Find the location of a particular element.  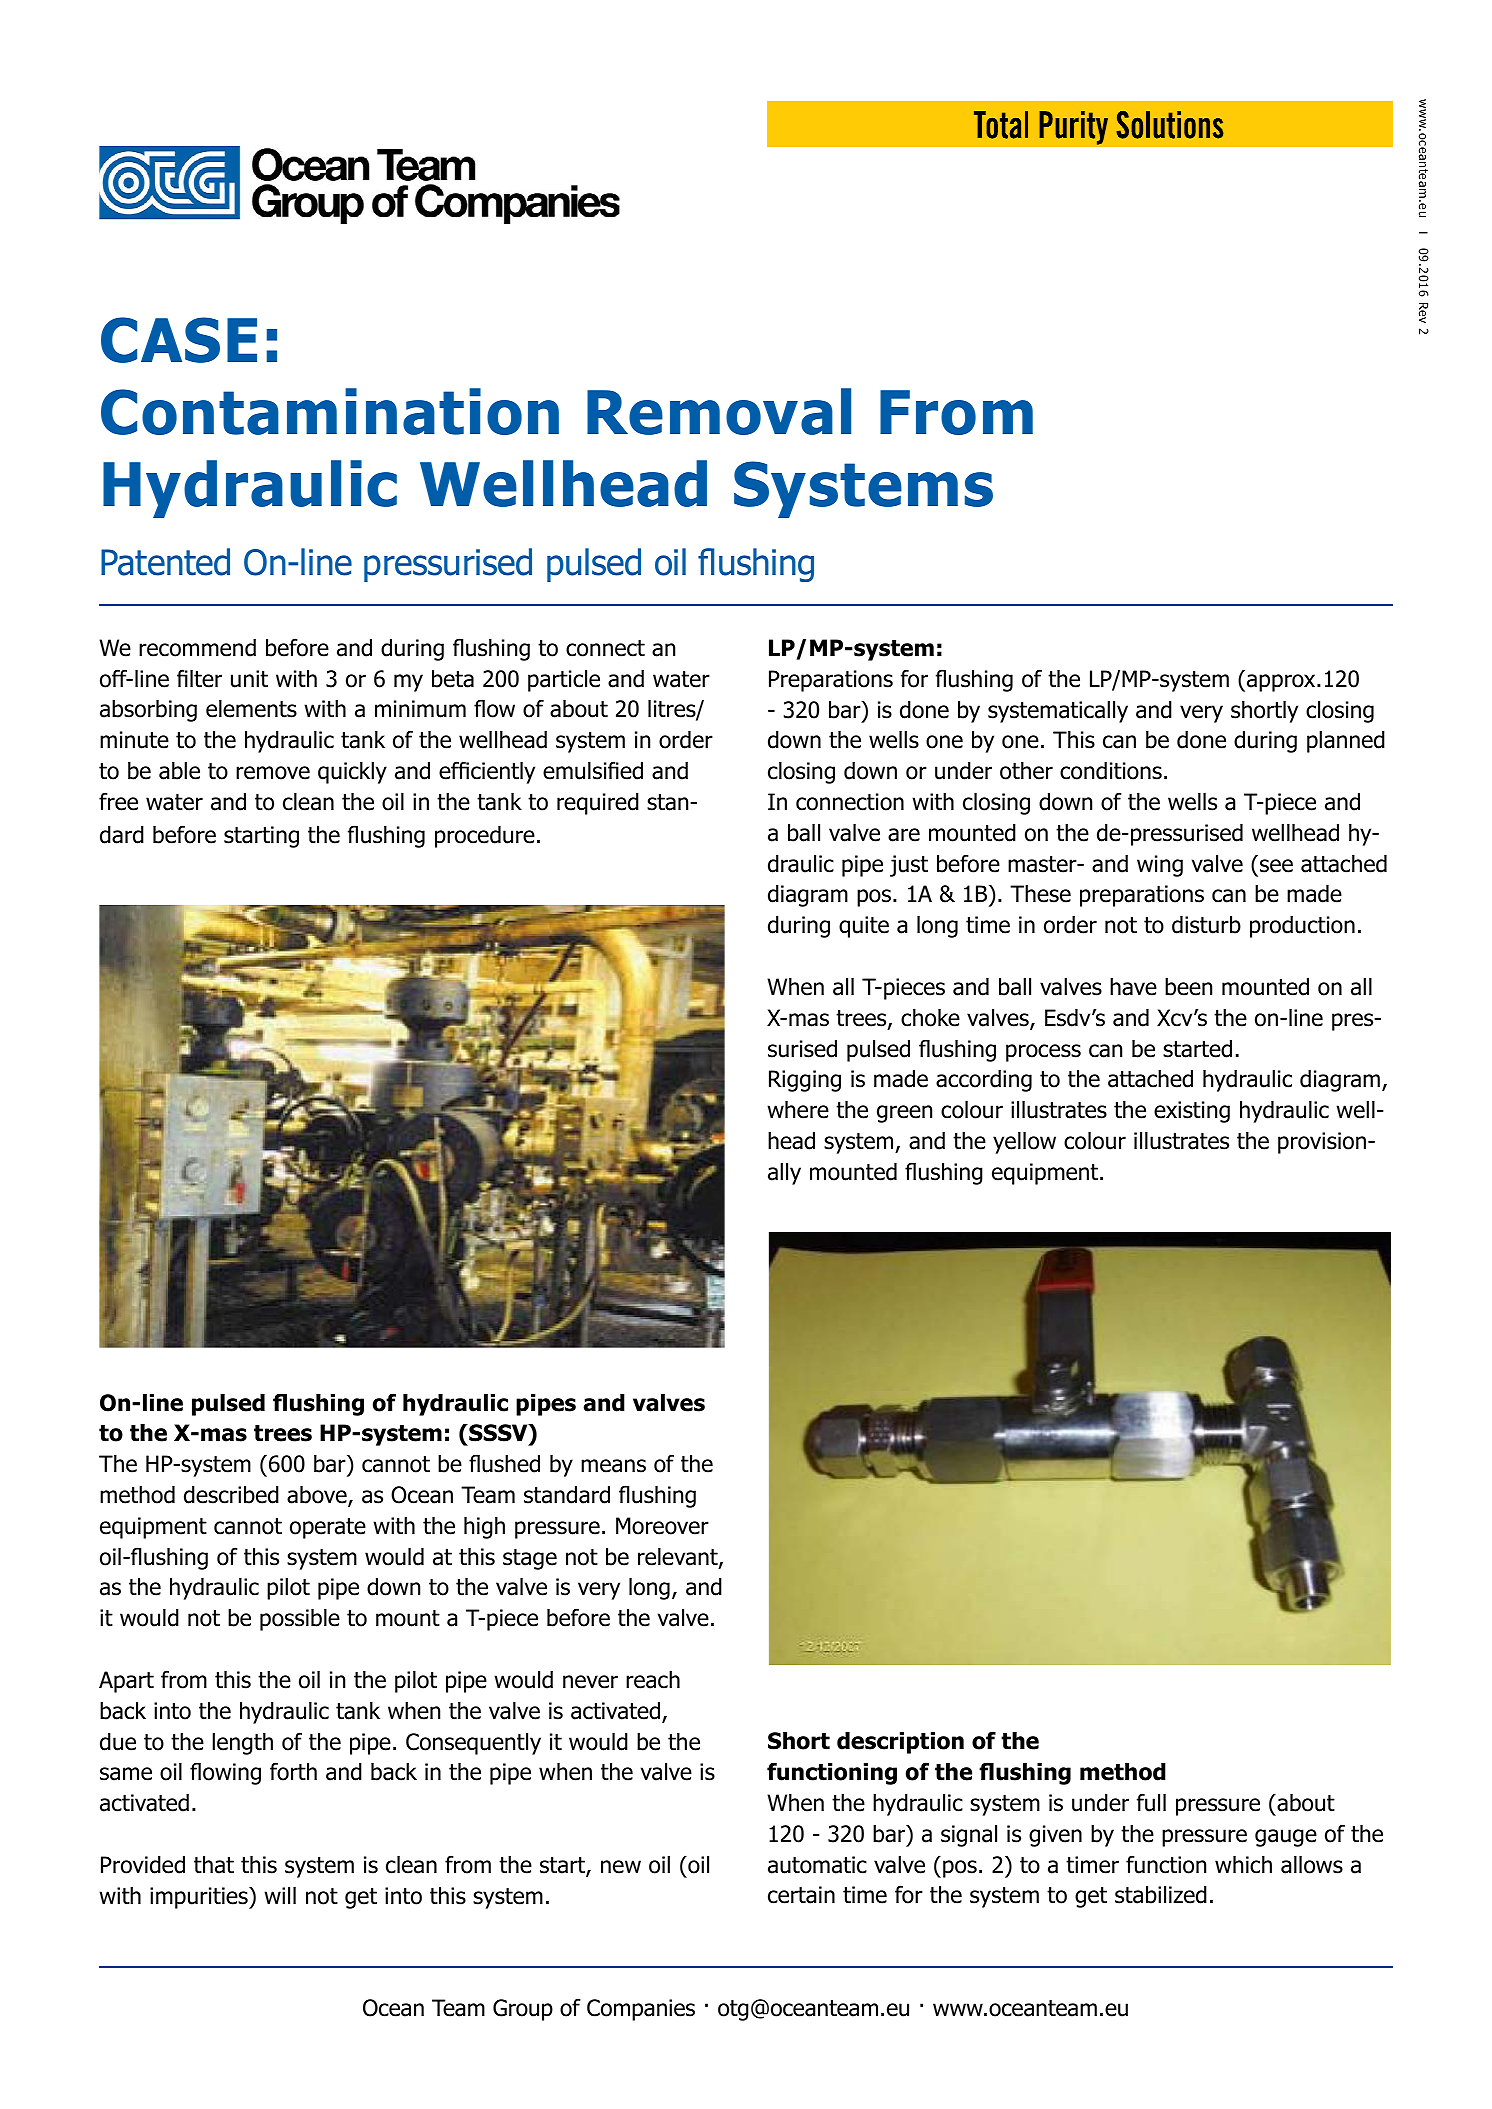

full is located at coordinates (1151, 1802).
